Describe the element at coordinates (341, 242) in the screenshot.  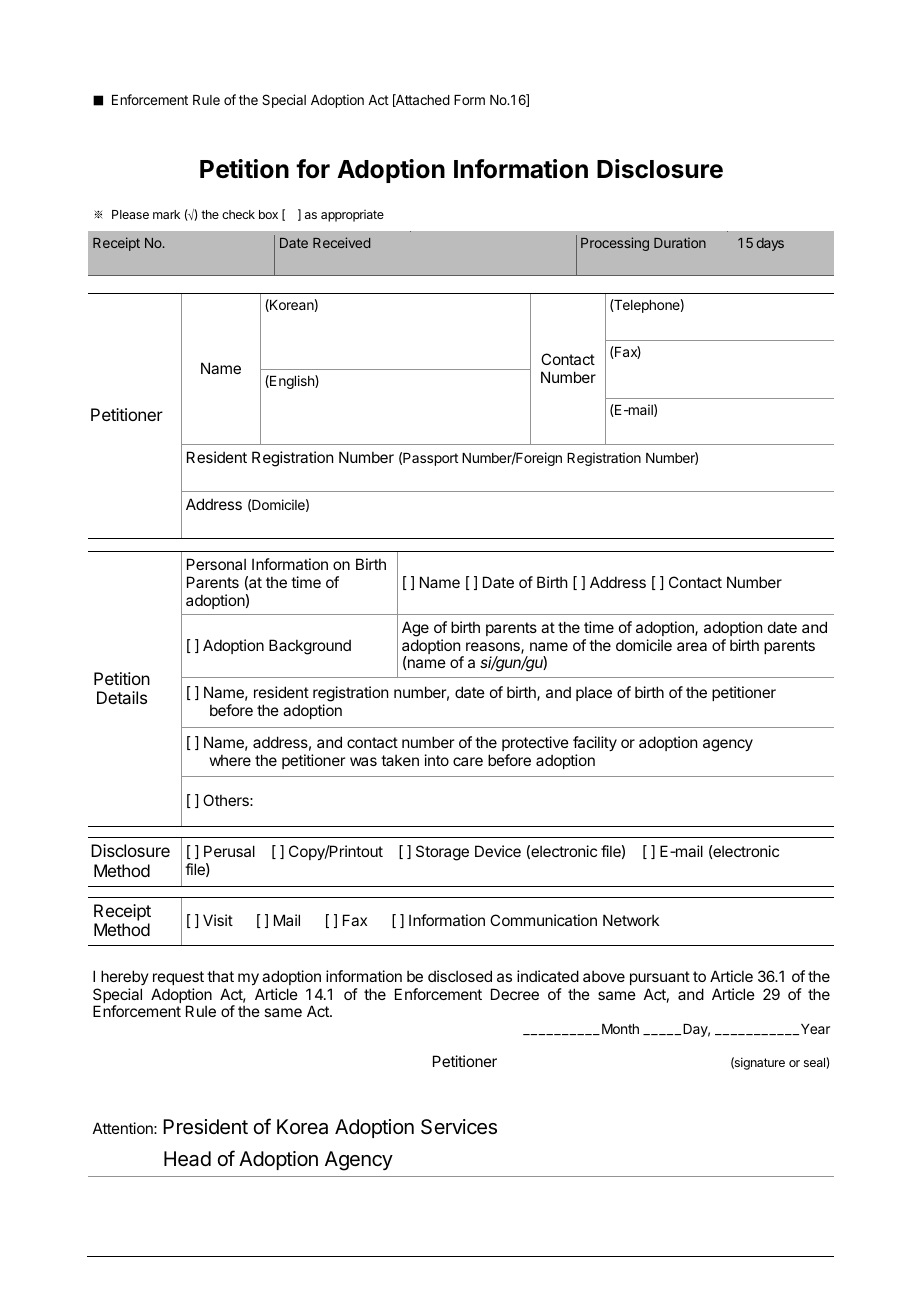
I see `Received` at that location.
